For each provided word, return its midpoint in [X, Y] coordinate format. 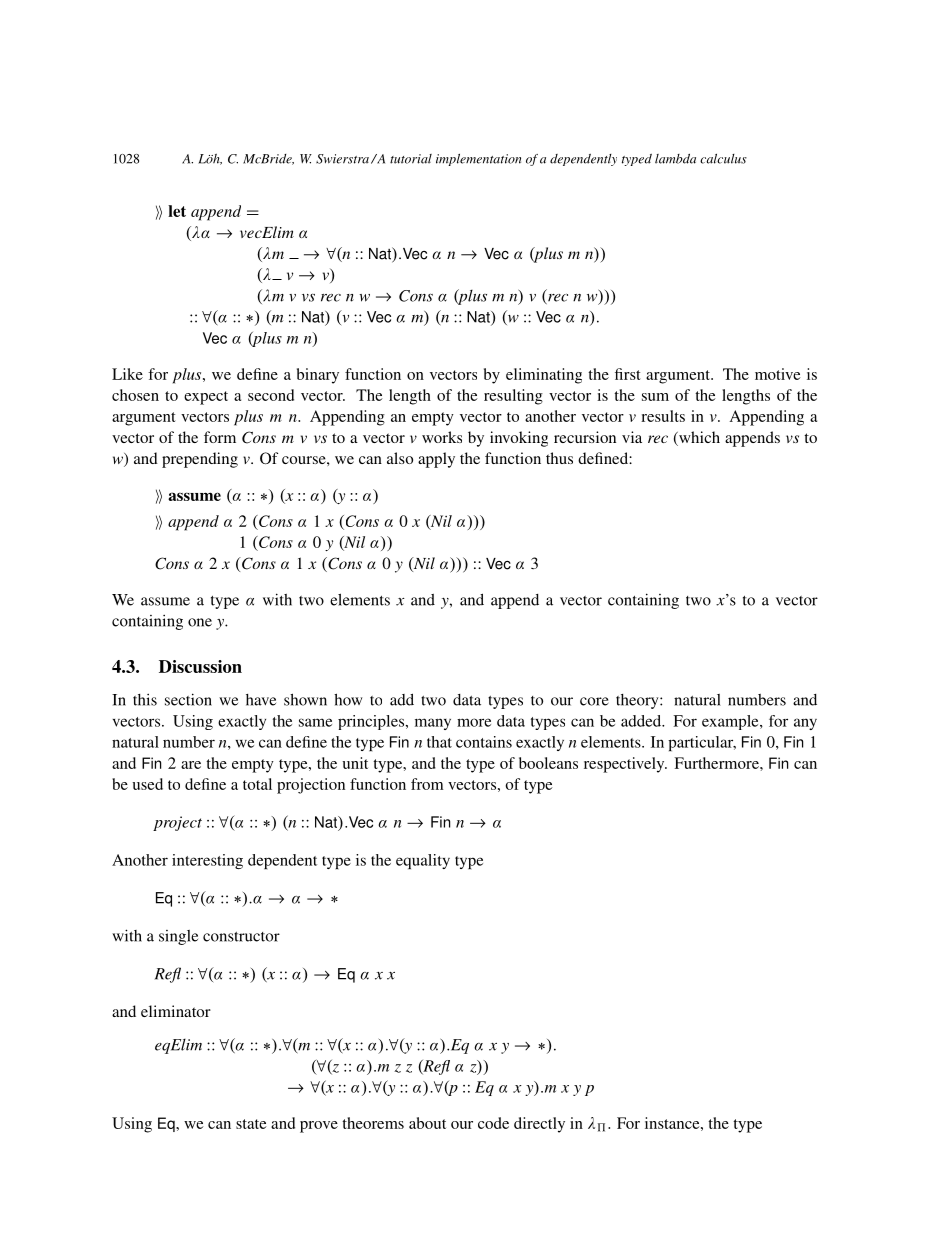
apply [436, 460]
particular [702, 743]
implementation [478, 160]
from [427, 784]
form [220, 437]
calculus [723, 159]
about [427, 1123]
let [177, 211]
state [251, 1124]
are [191, 765]
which [698, 438]
